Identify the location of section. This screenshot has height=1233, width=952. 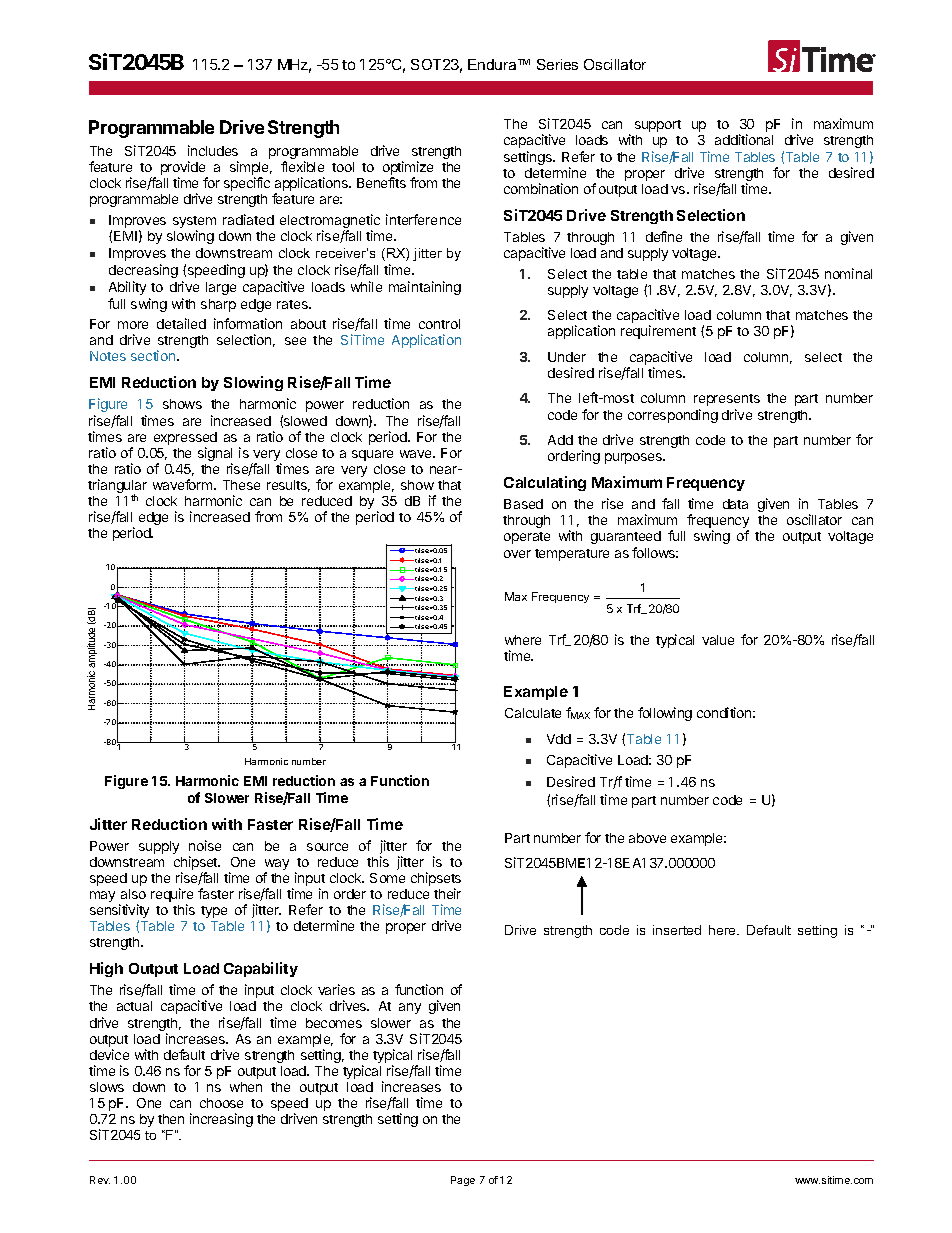
(153, 355).
